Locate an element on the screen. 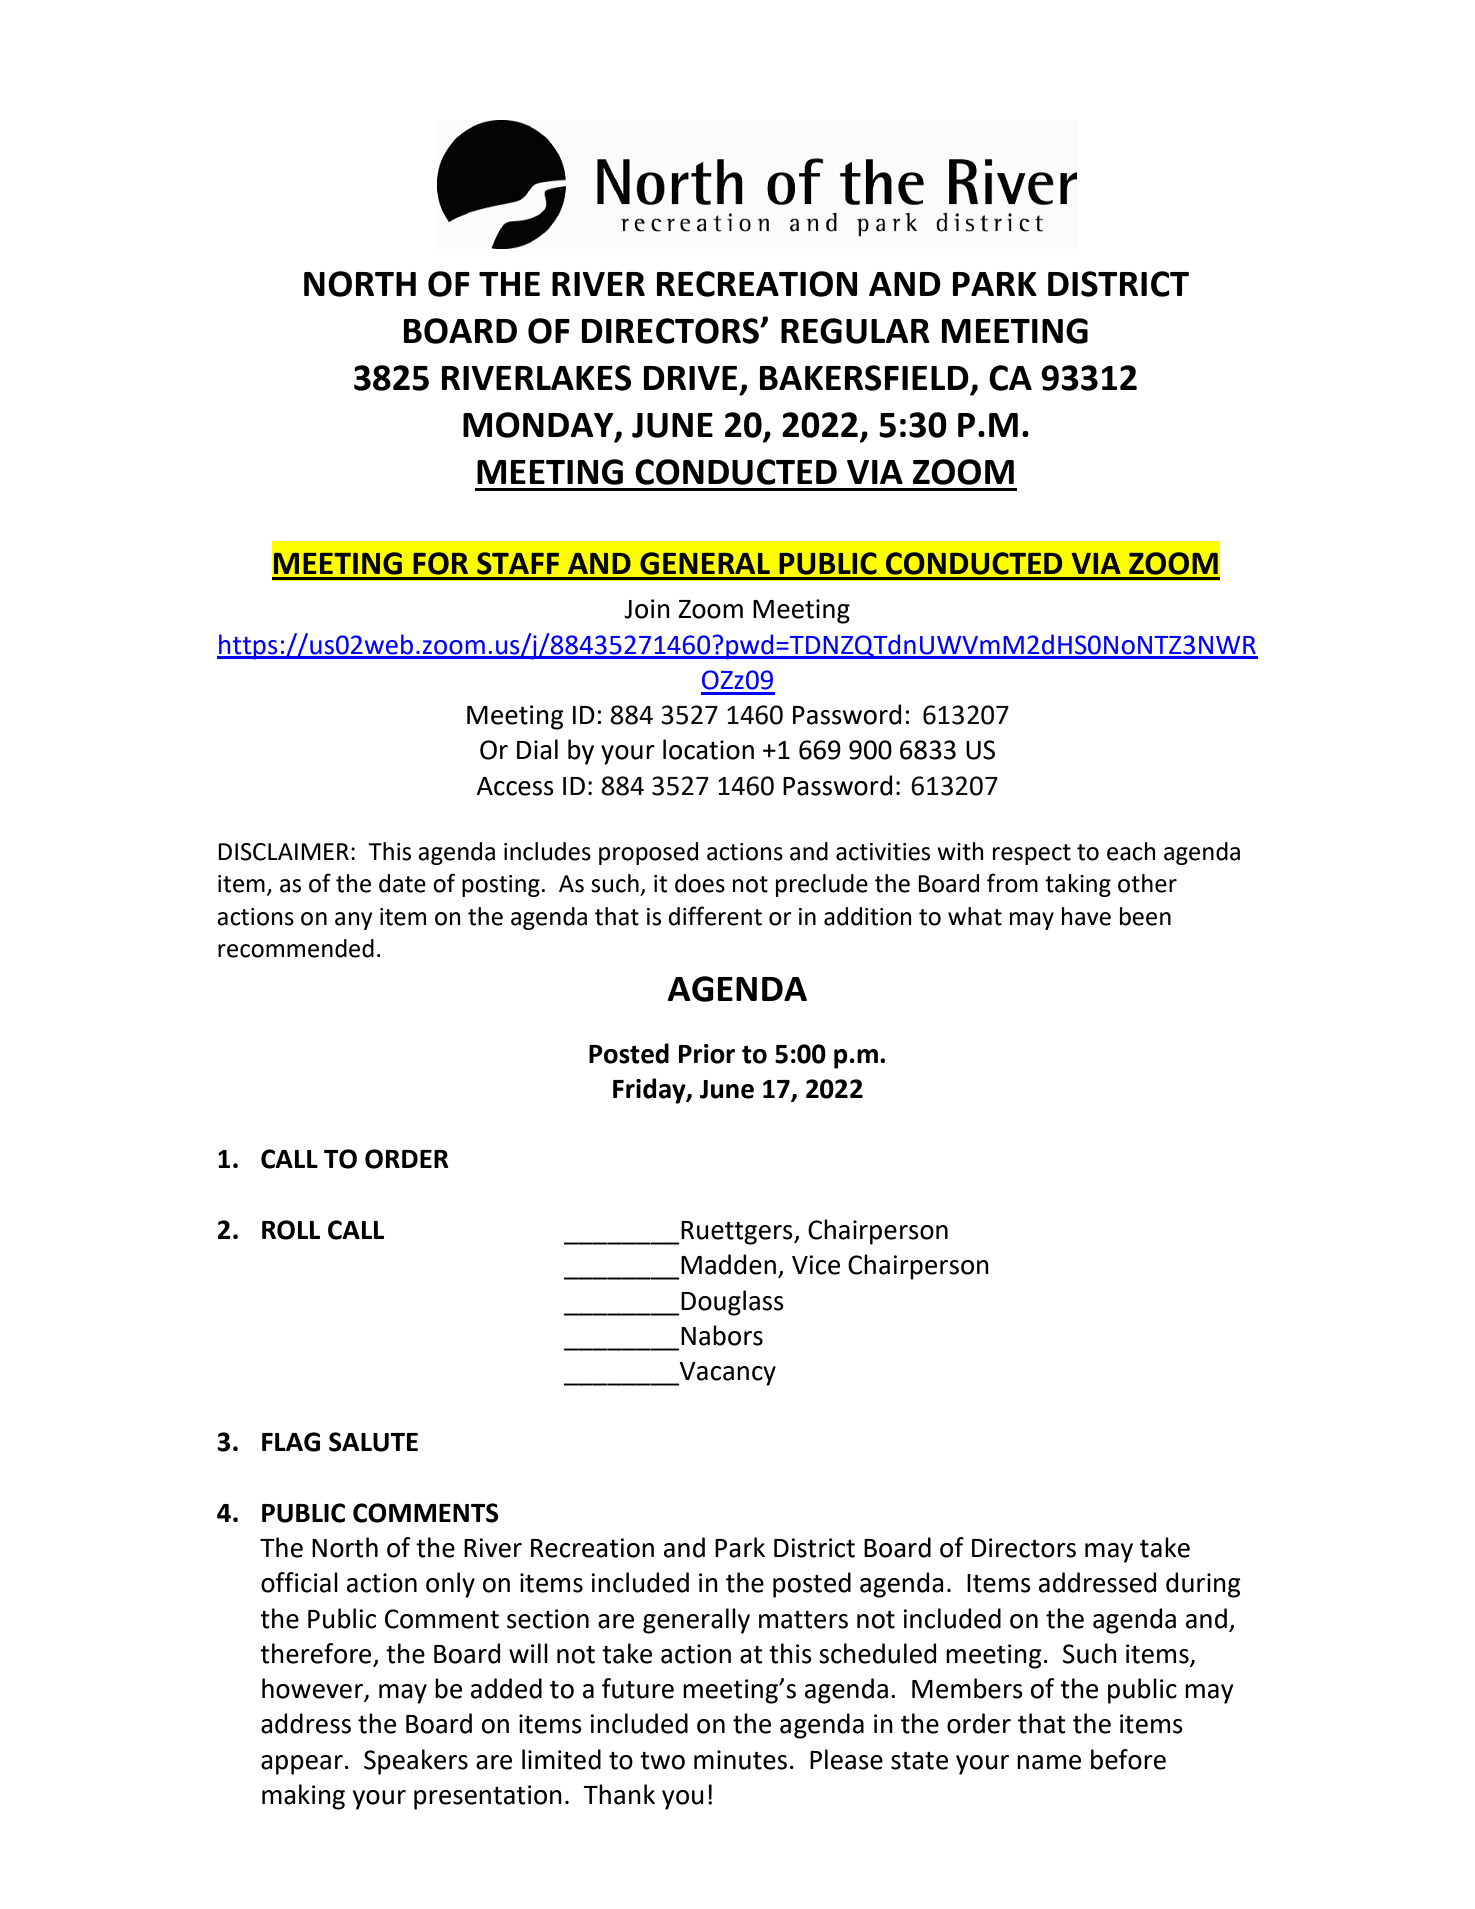 This screenshot has height=1909, width=1475. does is located at coordinates (700, 883).
